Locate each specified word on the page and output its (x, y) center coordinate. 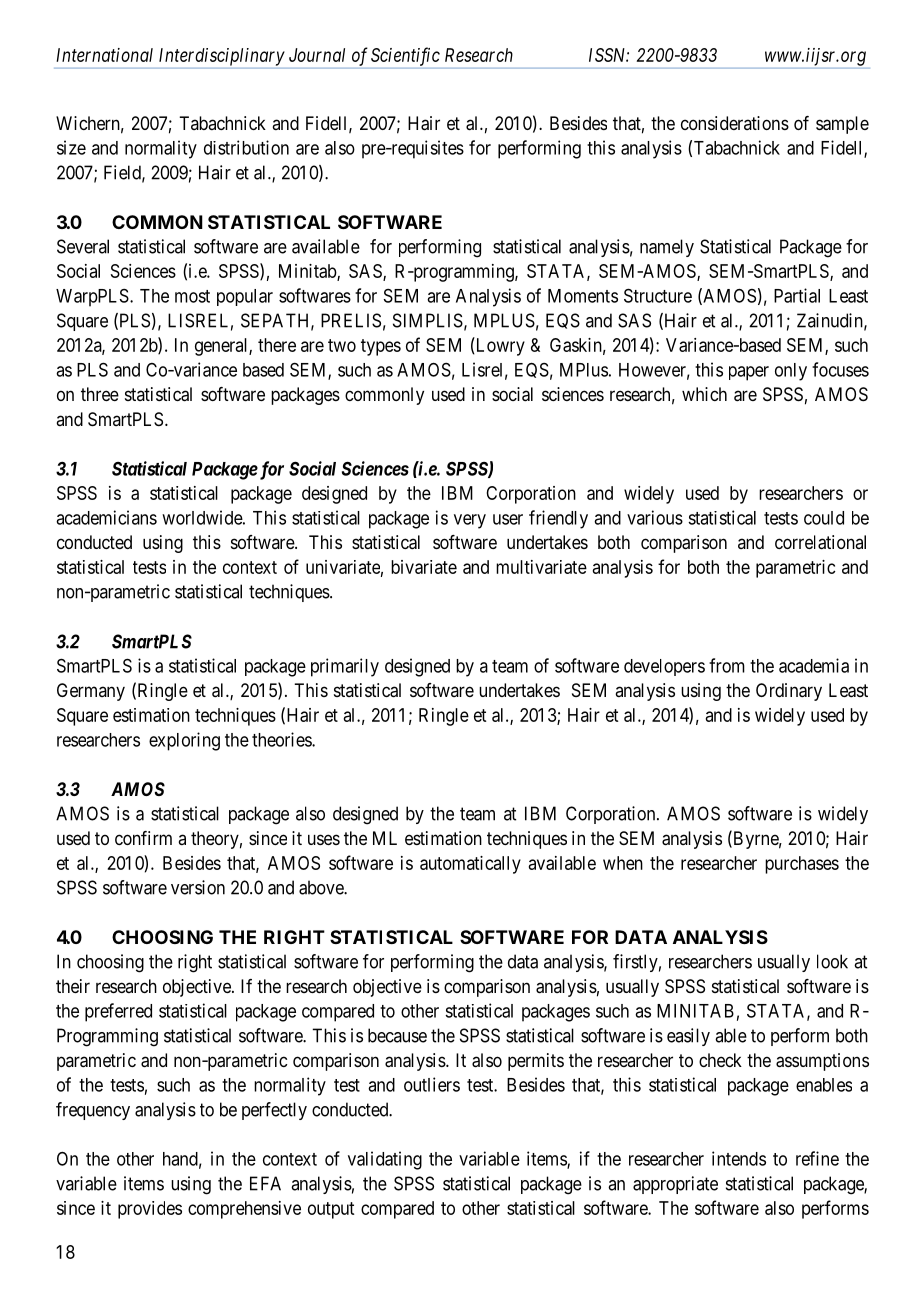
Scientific (405, 56)
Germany (91, 692)
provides (150, 1210)
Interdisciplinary (222, 57)
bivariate (424, 567)
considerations (735, 123)
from (727, 665)
